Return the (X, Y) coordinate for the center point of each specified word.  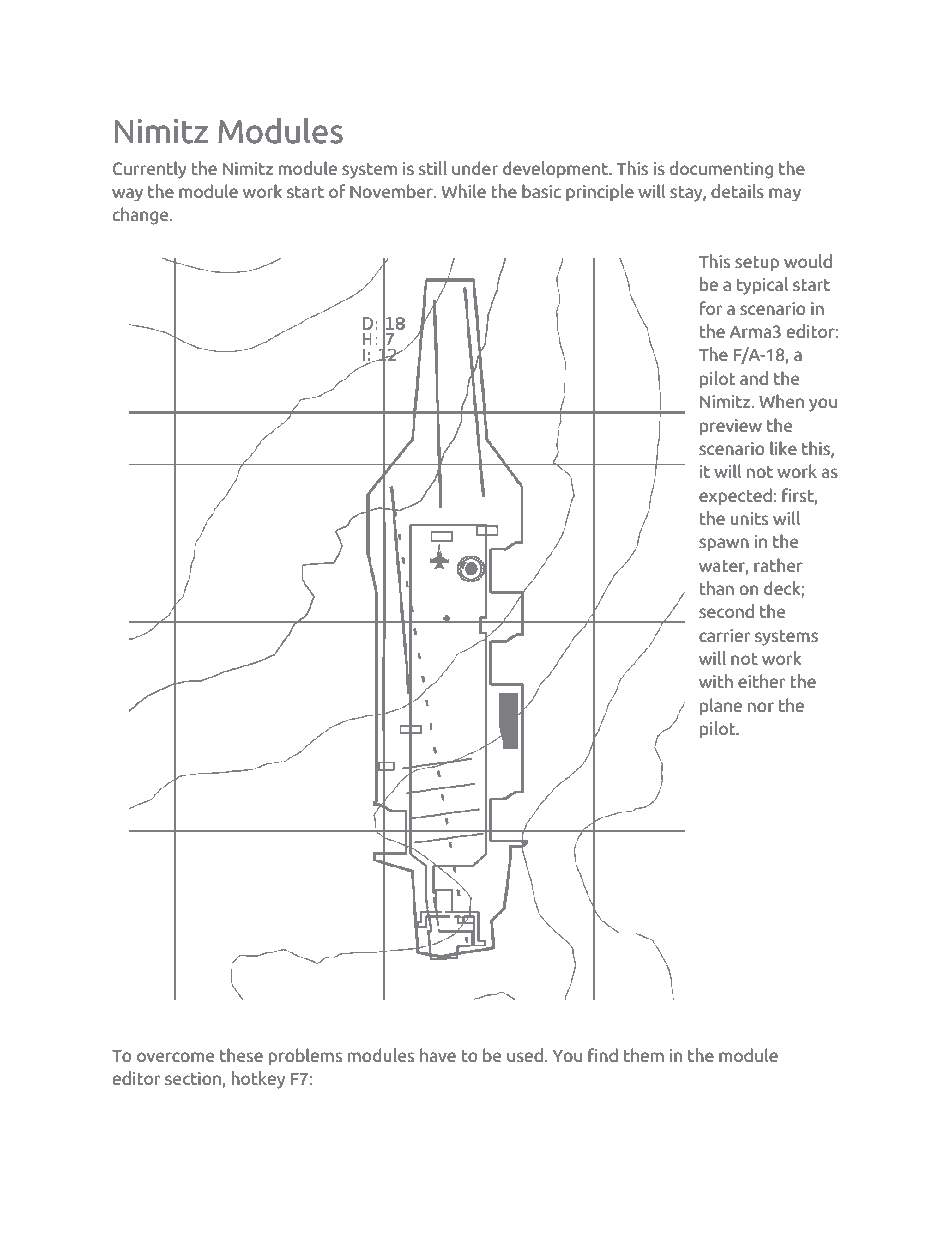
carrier (725, 636)
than (717, 588)
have (438, 1055)
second (726, 611)
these (241, 1055)
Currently (150, 170)
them (644, 1055)
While (464, 191)
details (737, 191)
